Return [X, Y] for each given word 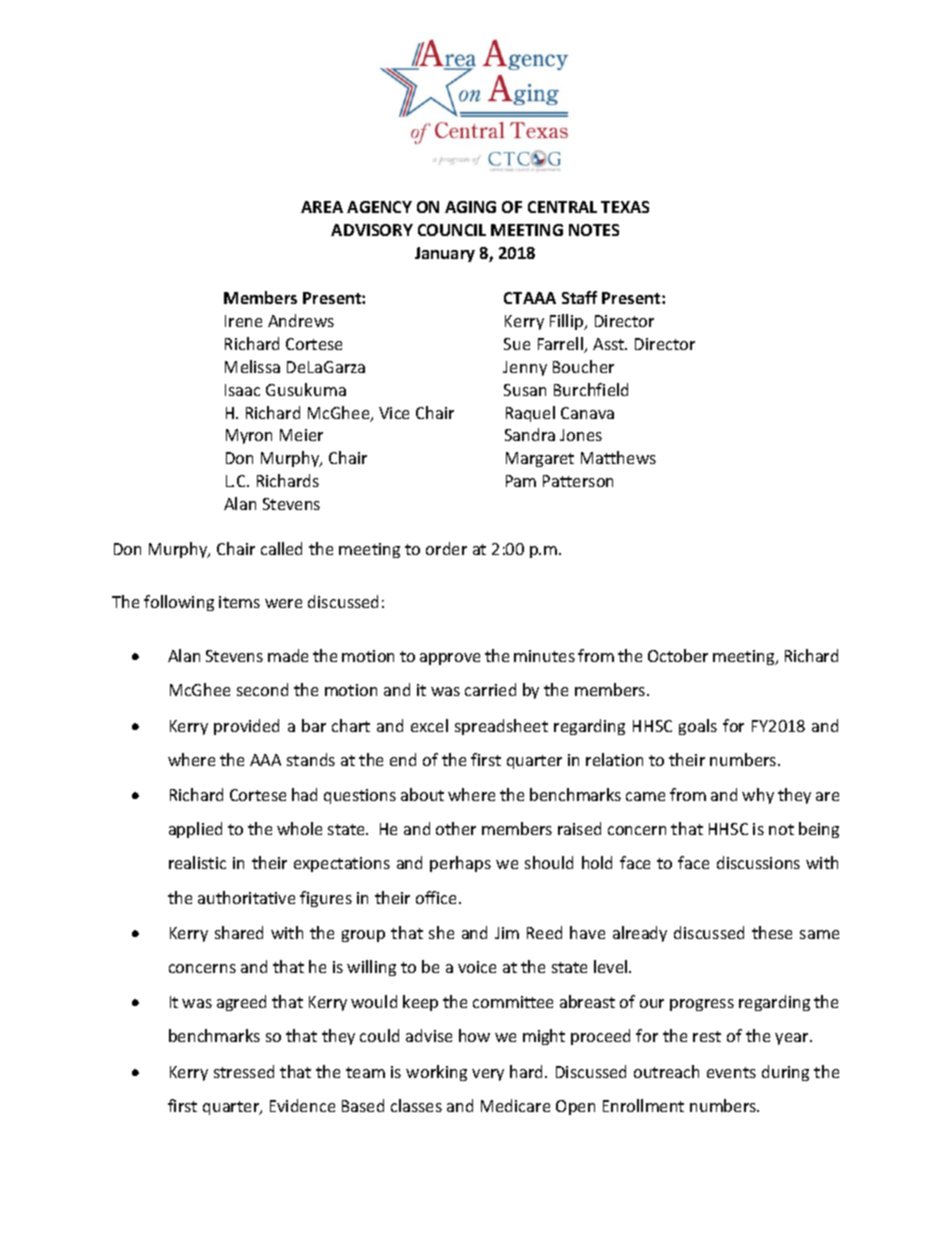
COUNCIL [452, 230]
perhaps [460, 864]
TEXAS [625, 207]
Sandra [530, 434]
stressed [244, 1071]
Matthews [618, 457]
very [488, 1075]
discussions [758, 862]
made [288, 655]
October [678, 655]
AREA [322, 207]
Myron [249, 436]
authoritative [246, 897]
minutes [544, 656]
